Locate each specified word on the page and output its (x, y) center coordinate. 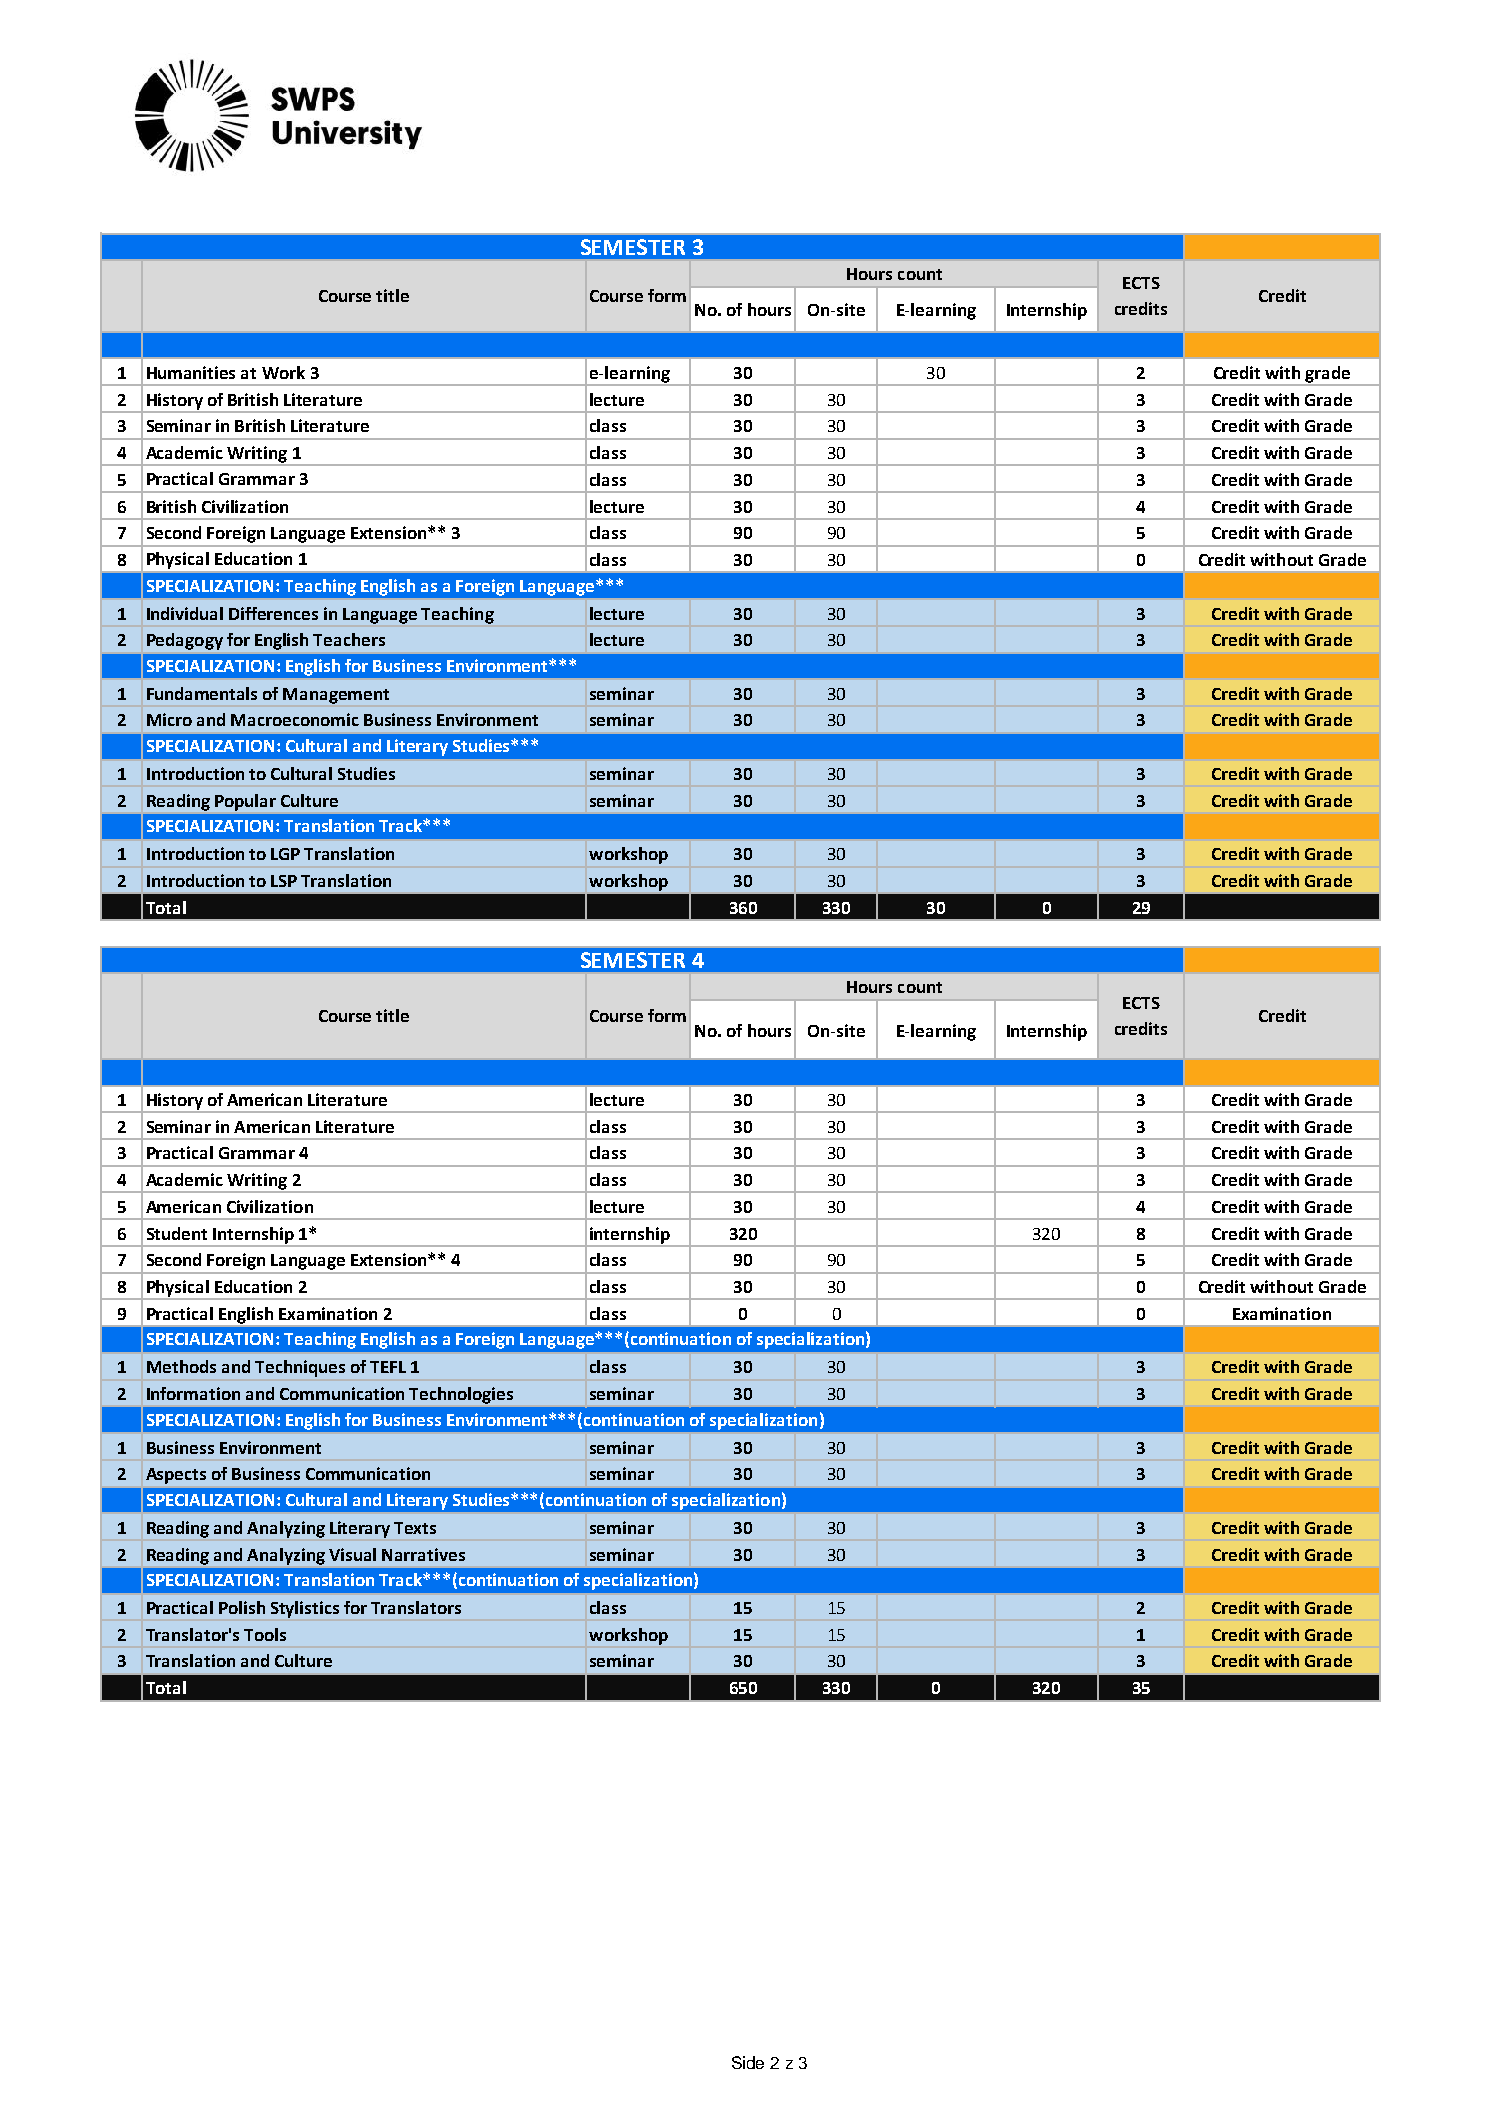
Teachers (349, 639)
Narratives (423, 1554)
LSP (284, 881)
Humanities (191, 372)
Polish (242, 1607)
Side (748, 2062)
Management (336, 696)
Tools (265, 1634)
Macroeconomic (295, 719)
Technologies (461, 1395)
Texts (415, 1528)
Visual (352, 1554)
